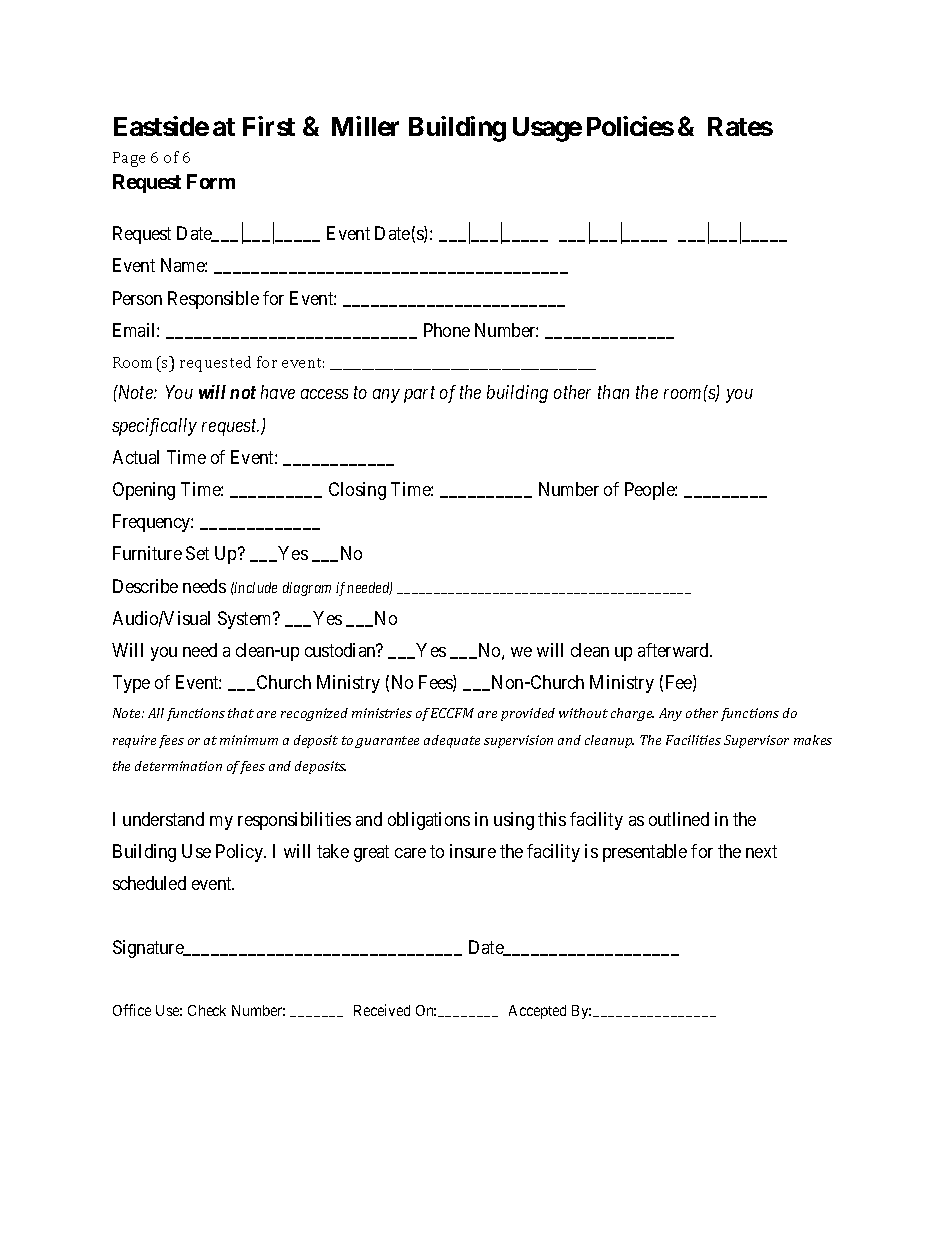  Describe the element at coordinates (207, 1010) in the screenshot. I see `Check` at that location.
